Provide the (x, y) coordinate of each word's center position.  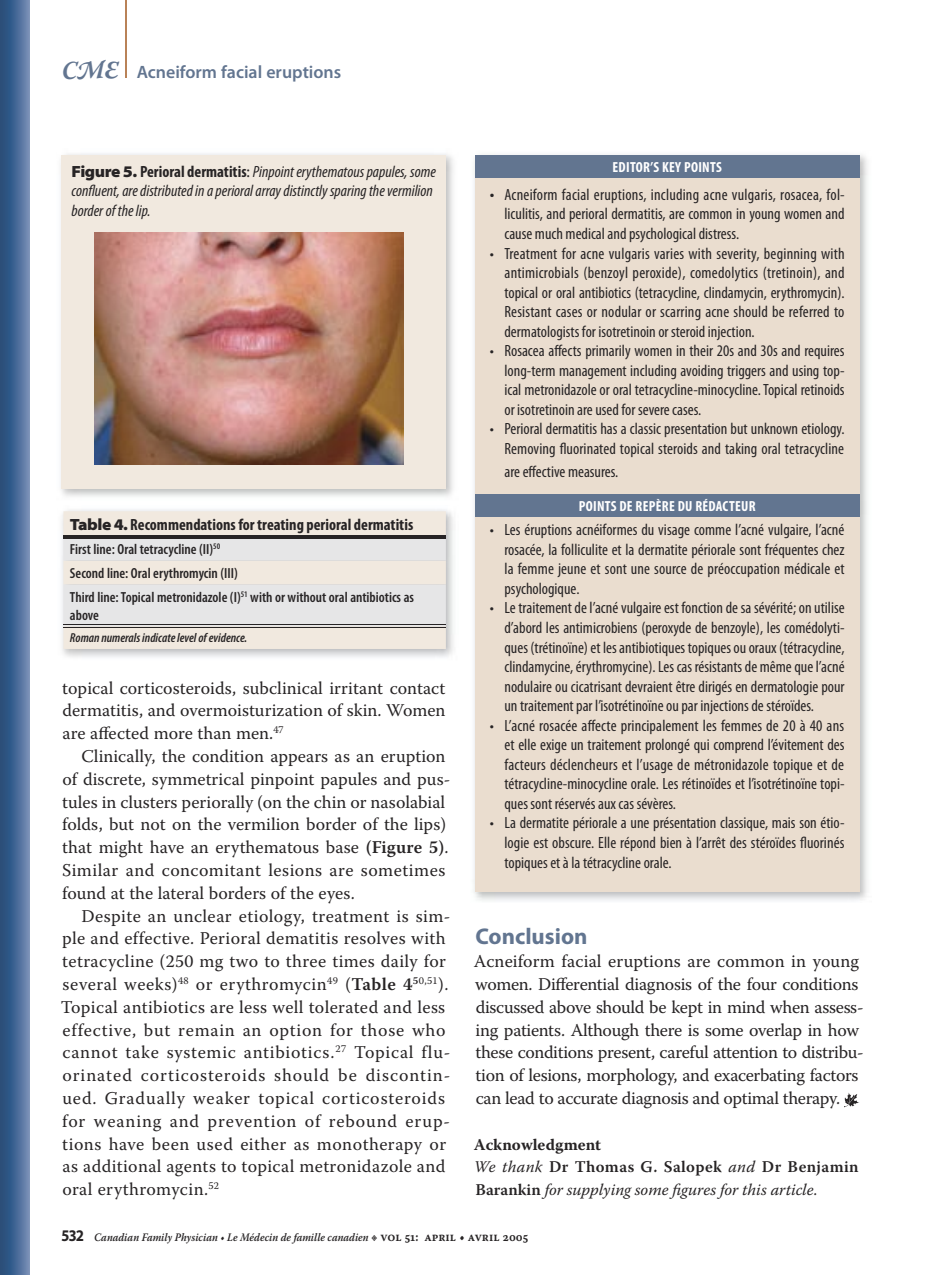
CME (91, 70)
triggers (746, 372)
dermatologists (542, 333)
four (762, 983)
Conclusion (531, 936)
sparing (348, 192)
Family (157, 1238)
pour (833, 689)
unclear (203, 915)
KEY (672, 167)
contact (417, 689)
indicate (159, 637)
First (80, 549)
